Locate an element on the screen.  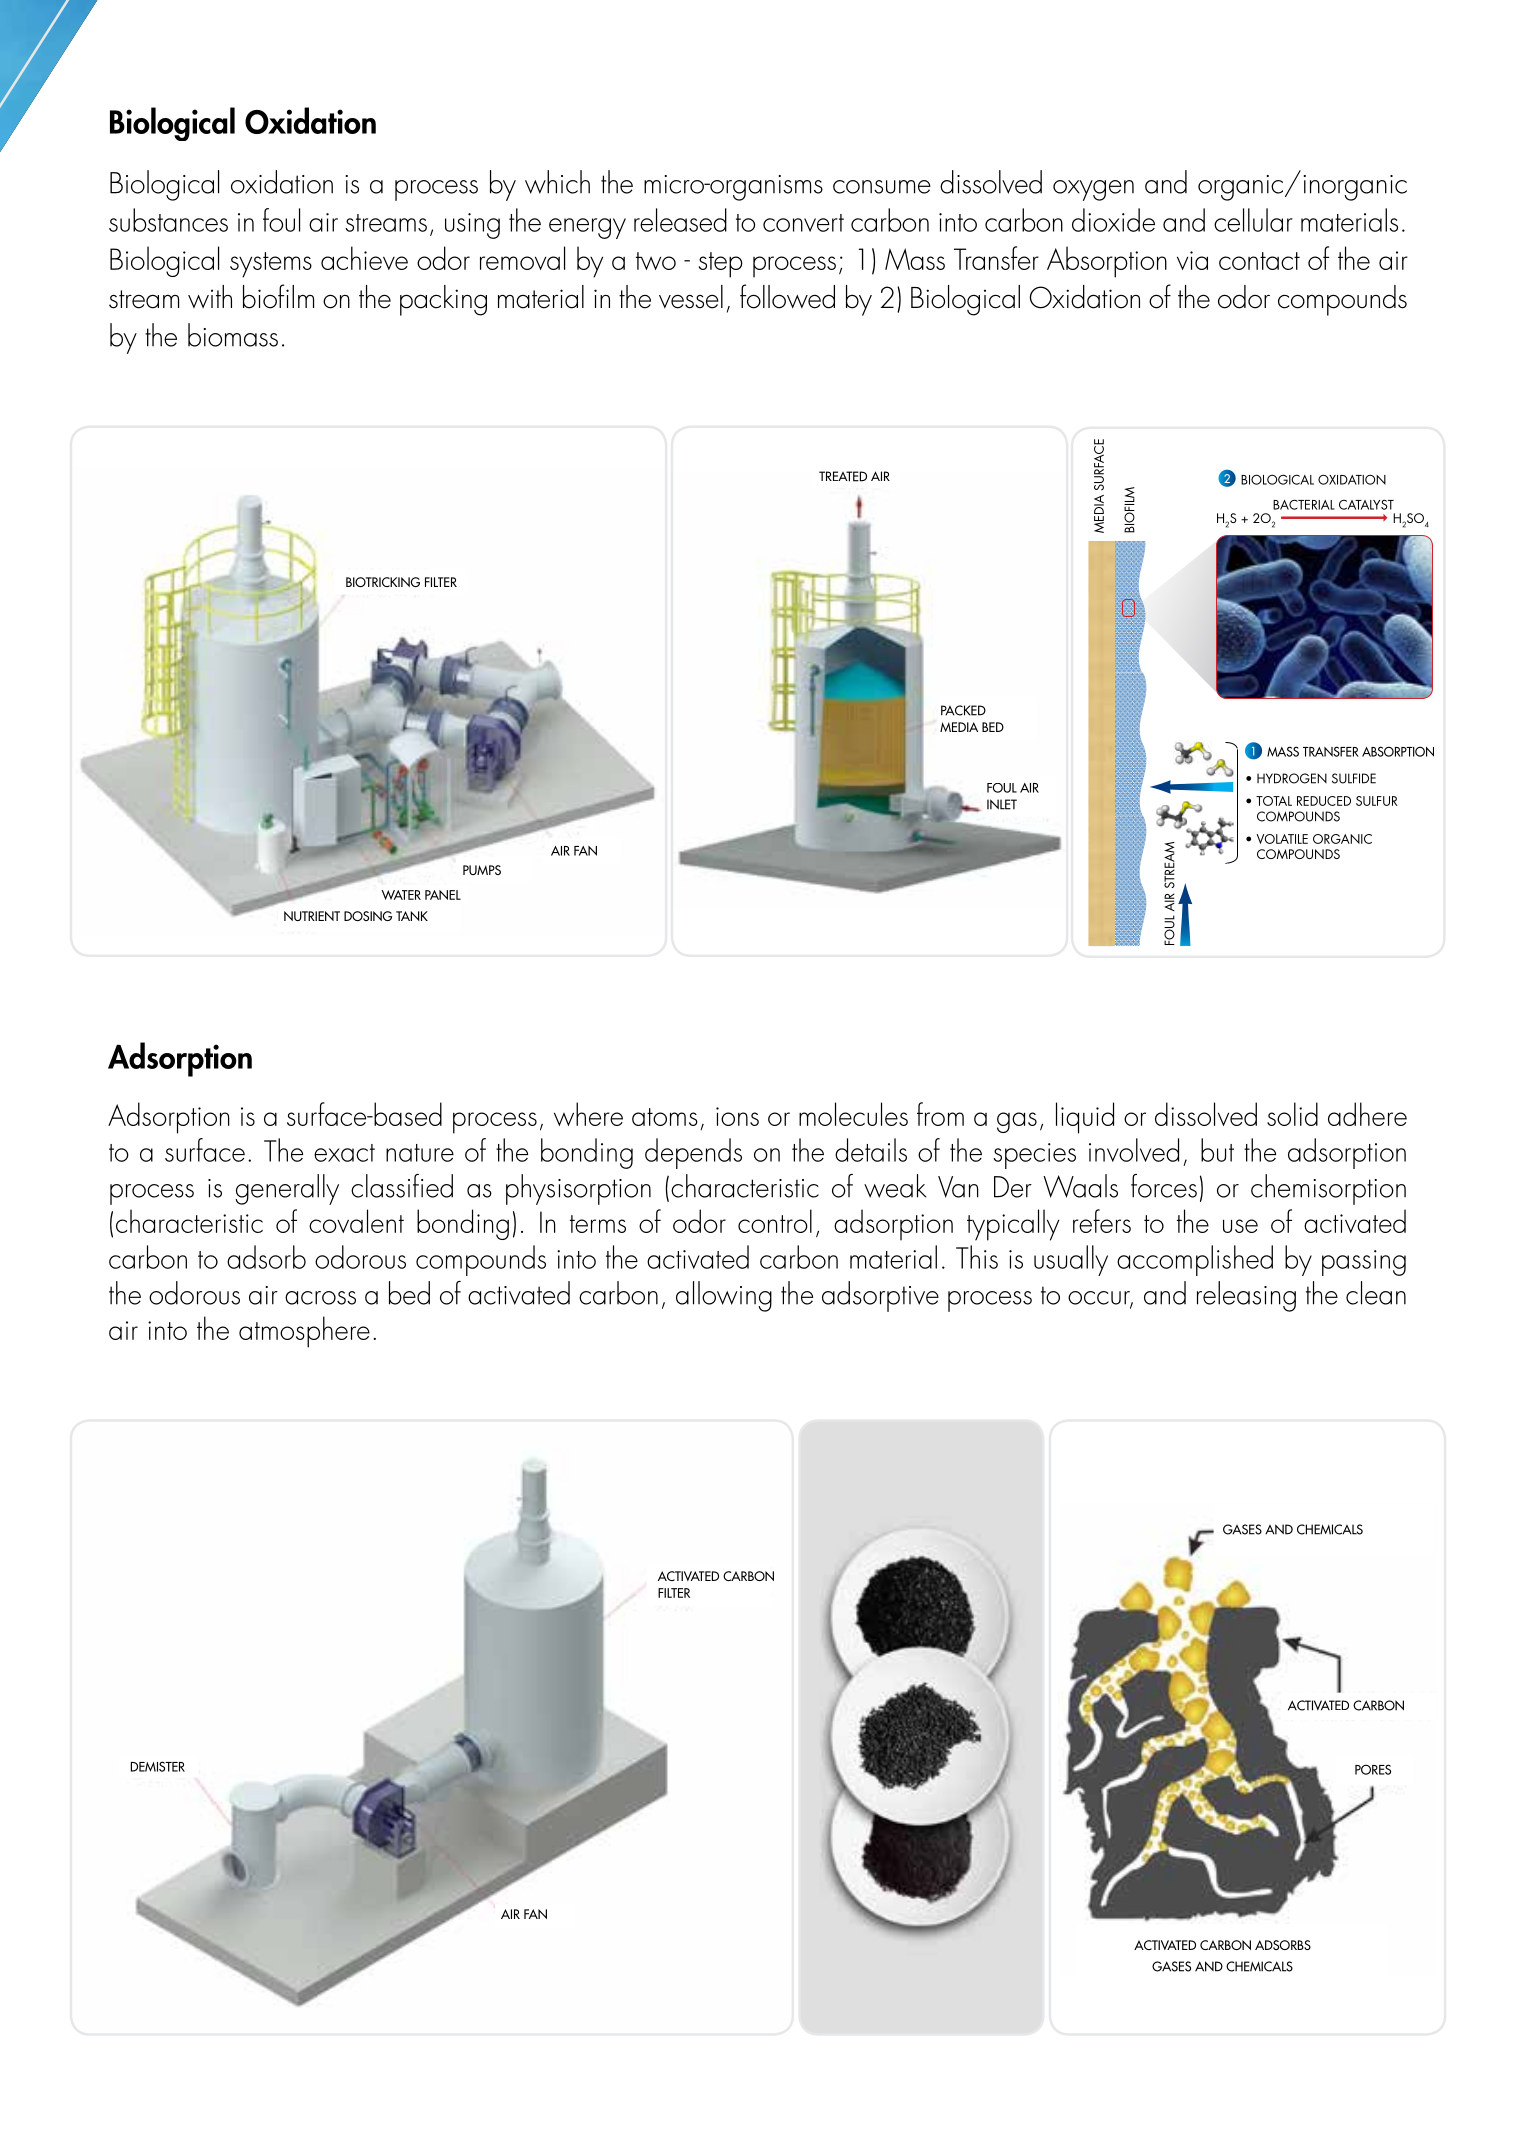
releasing is located at coordinates (1246, 1296).
